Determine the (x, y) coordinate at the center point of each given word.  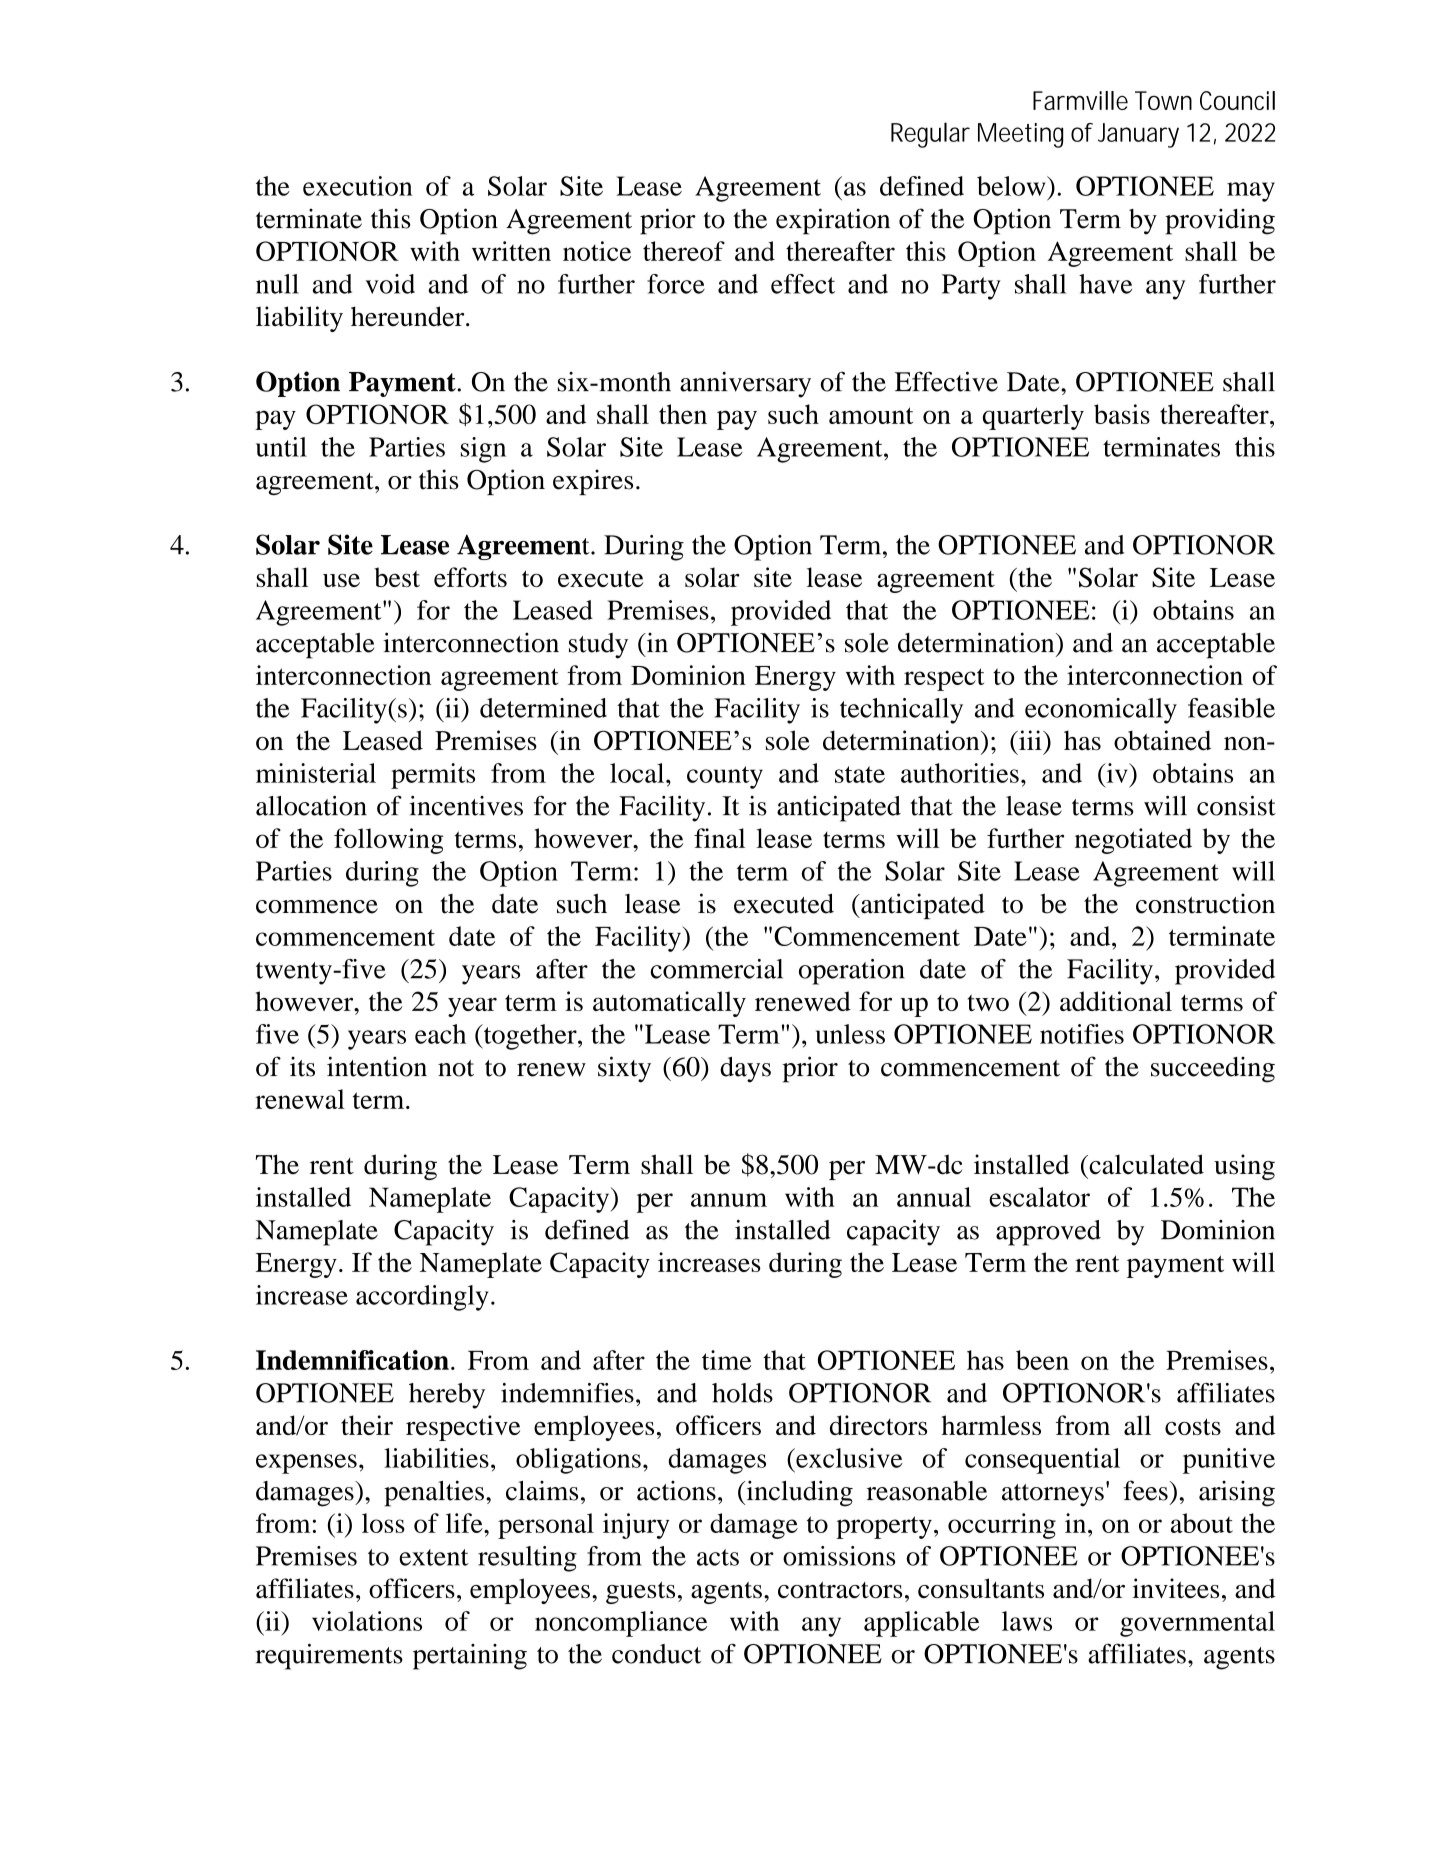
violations (367, 1621)
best (397, 577)
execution (358, 186)
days (745, 1070)
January (1138, 135)
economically (1101, 711)
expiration (833, 221)
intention (377, 1066)
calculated (1145, 1164)
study (598, 646)
